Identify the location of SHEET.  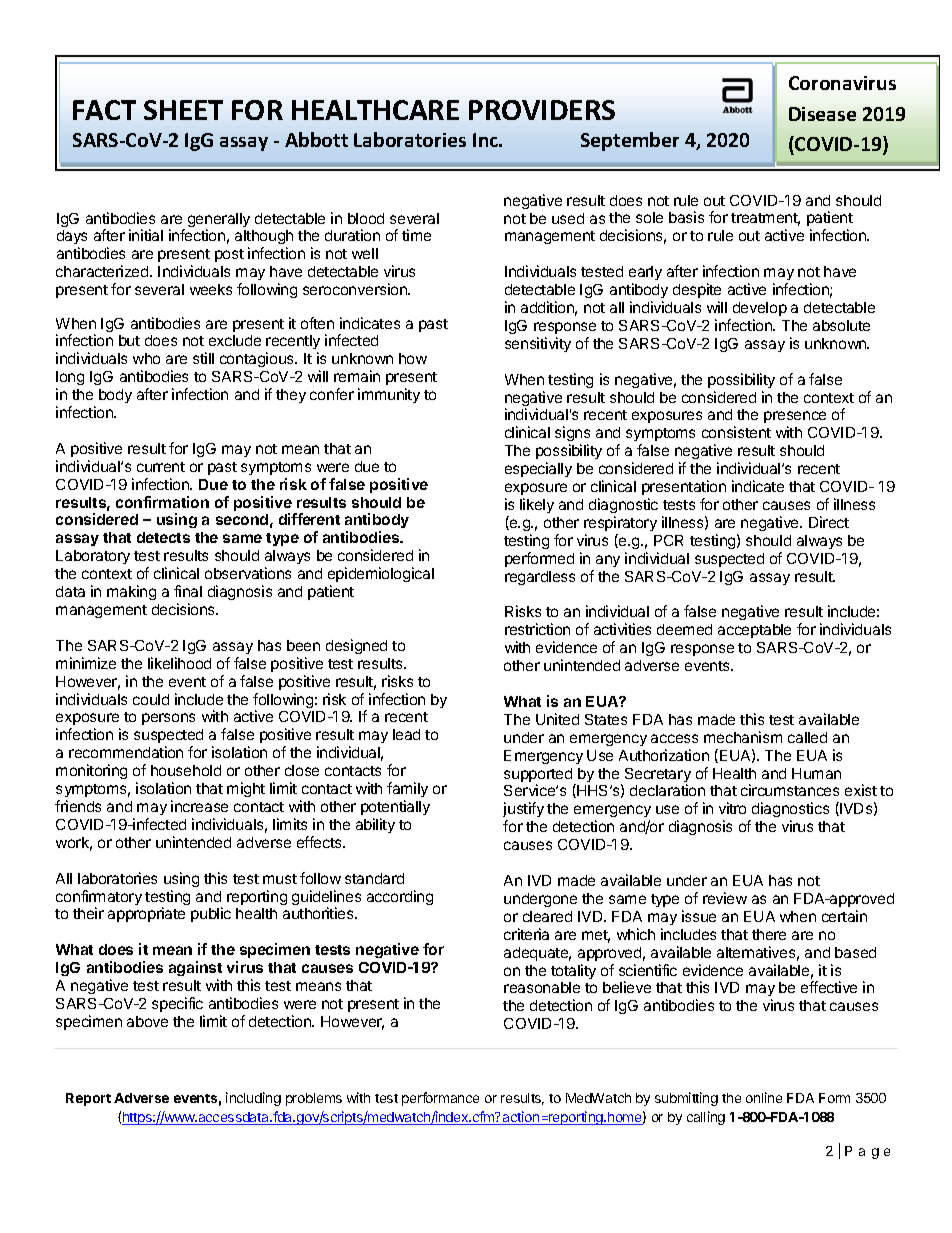
(183, 110).
